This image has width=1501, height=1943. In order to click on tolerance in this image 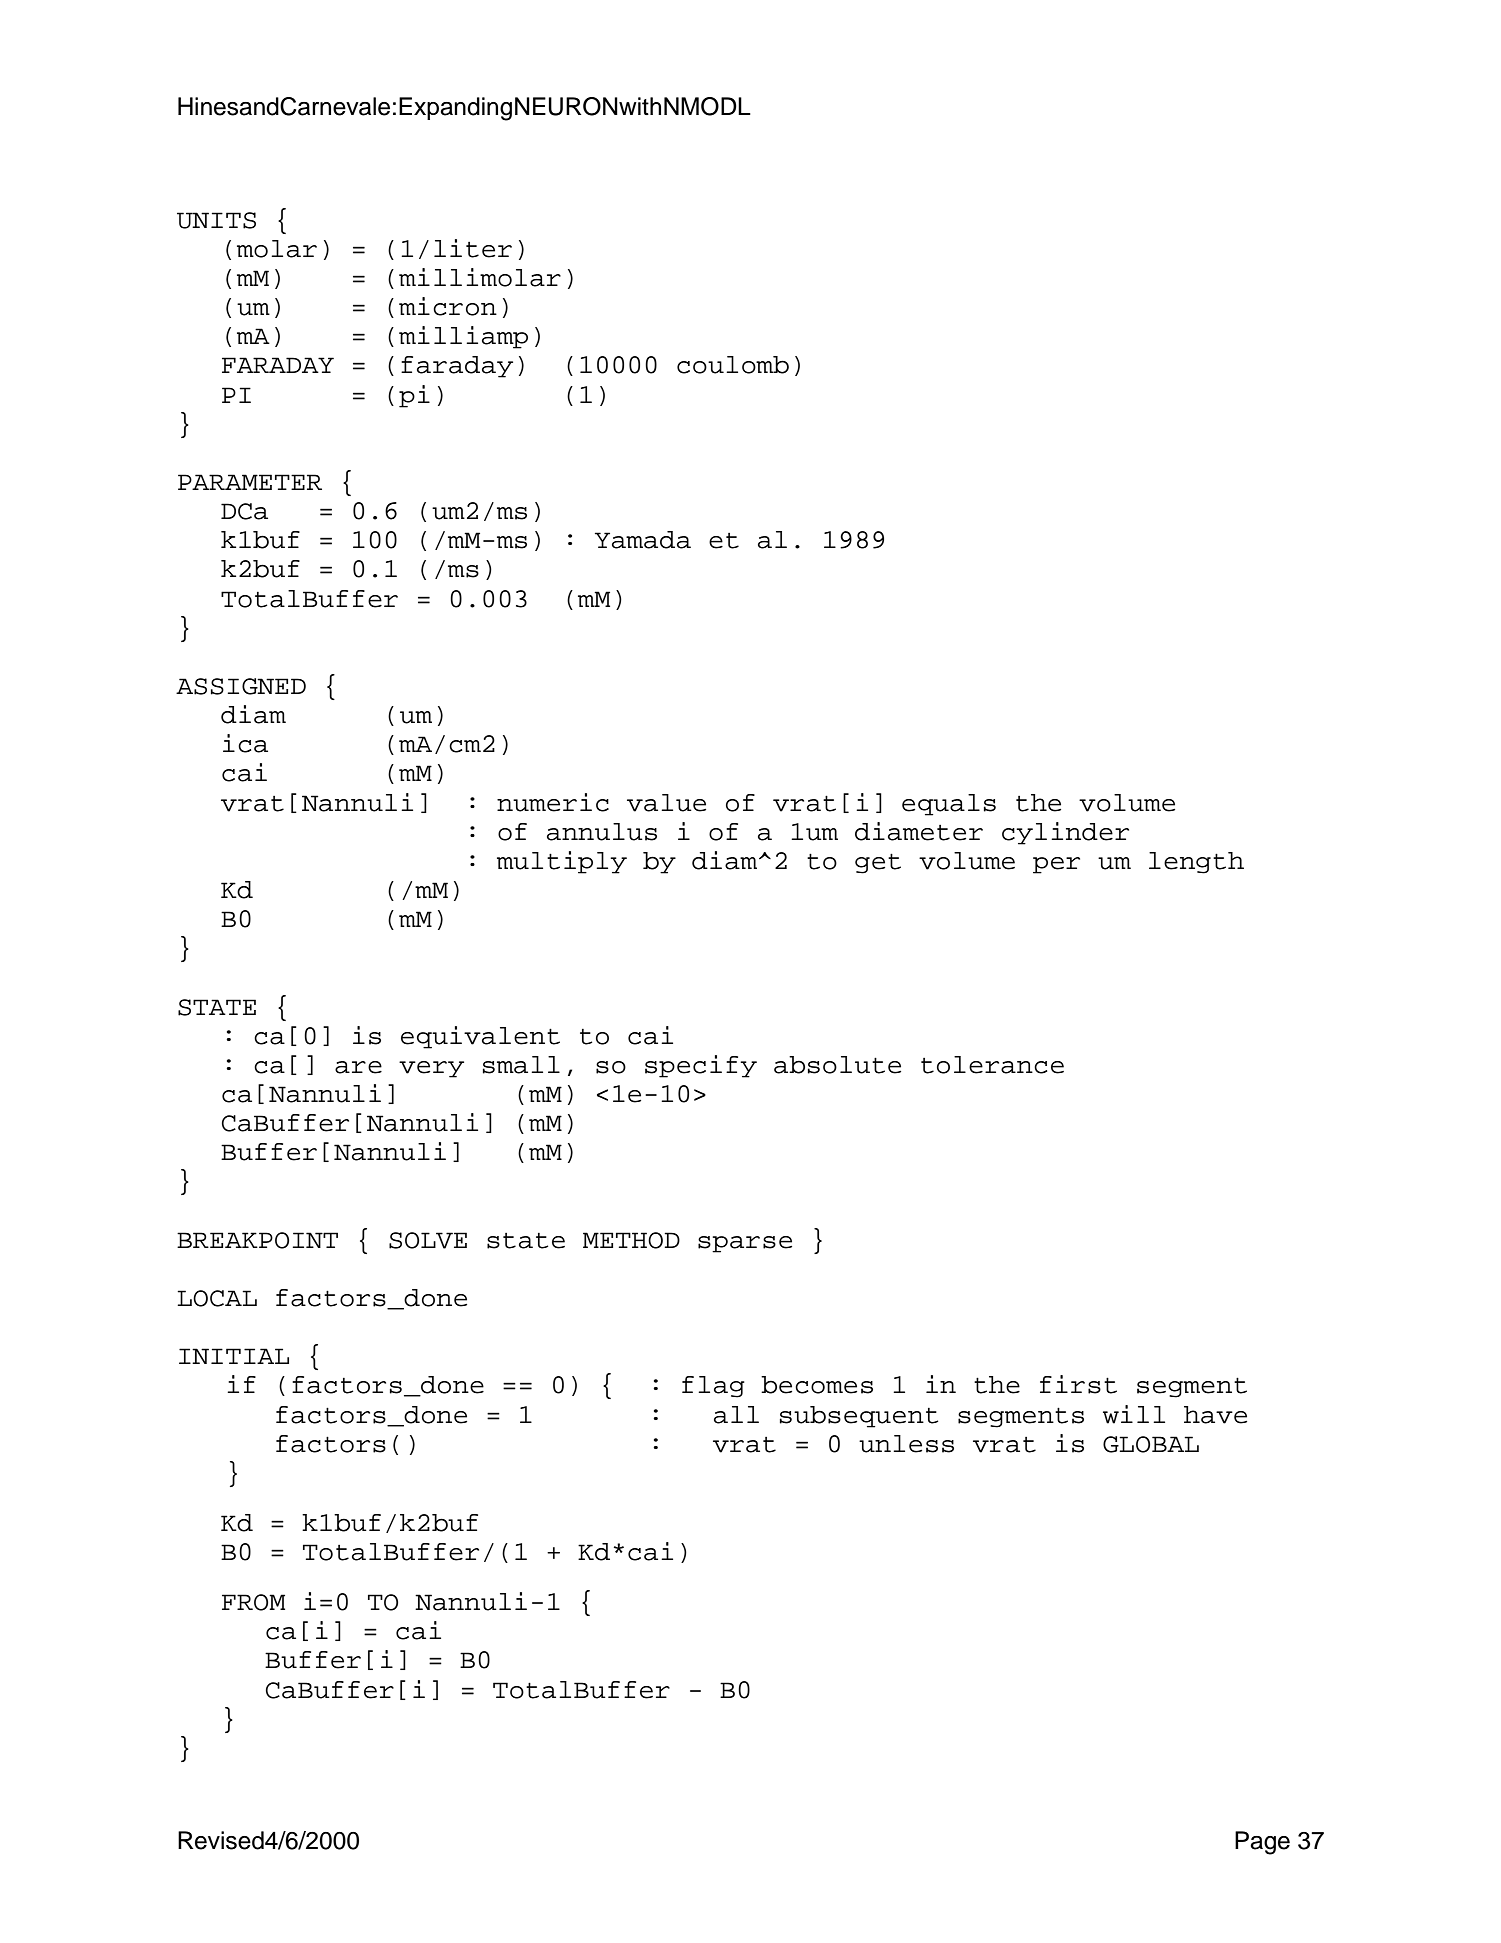, I will do `click(992, 1065)`.
